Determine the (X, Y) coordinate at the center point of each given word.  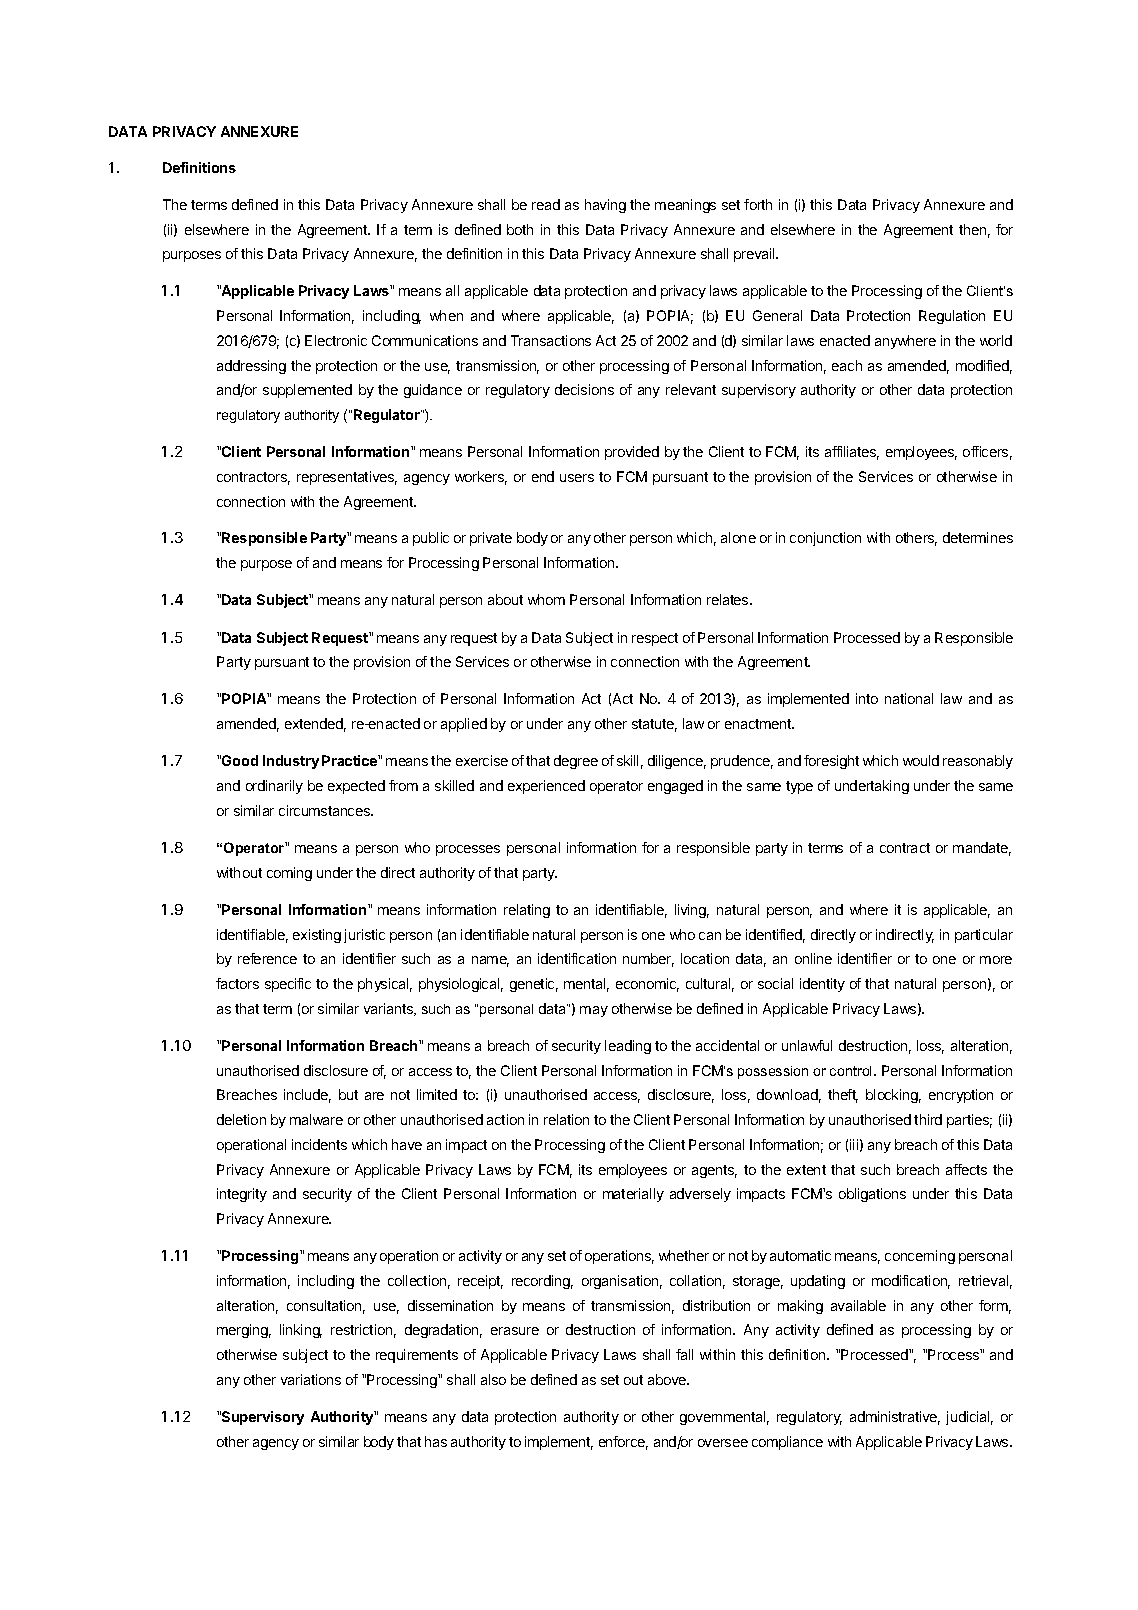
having (605, 206)
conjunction (825, 539)
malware (316, 1119)
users (577, 478)
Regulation (952, 317)
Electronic (336, 340)
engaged (675, 787)
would (921, 760)
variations (311, 1379)
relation (566, 1119)
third (928, 1119)
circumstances (325, 810)
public (431, 539)
